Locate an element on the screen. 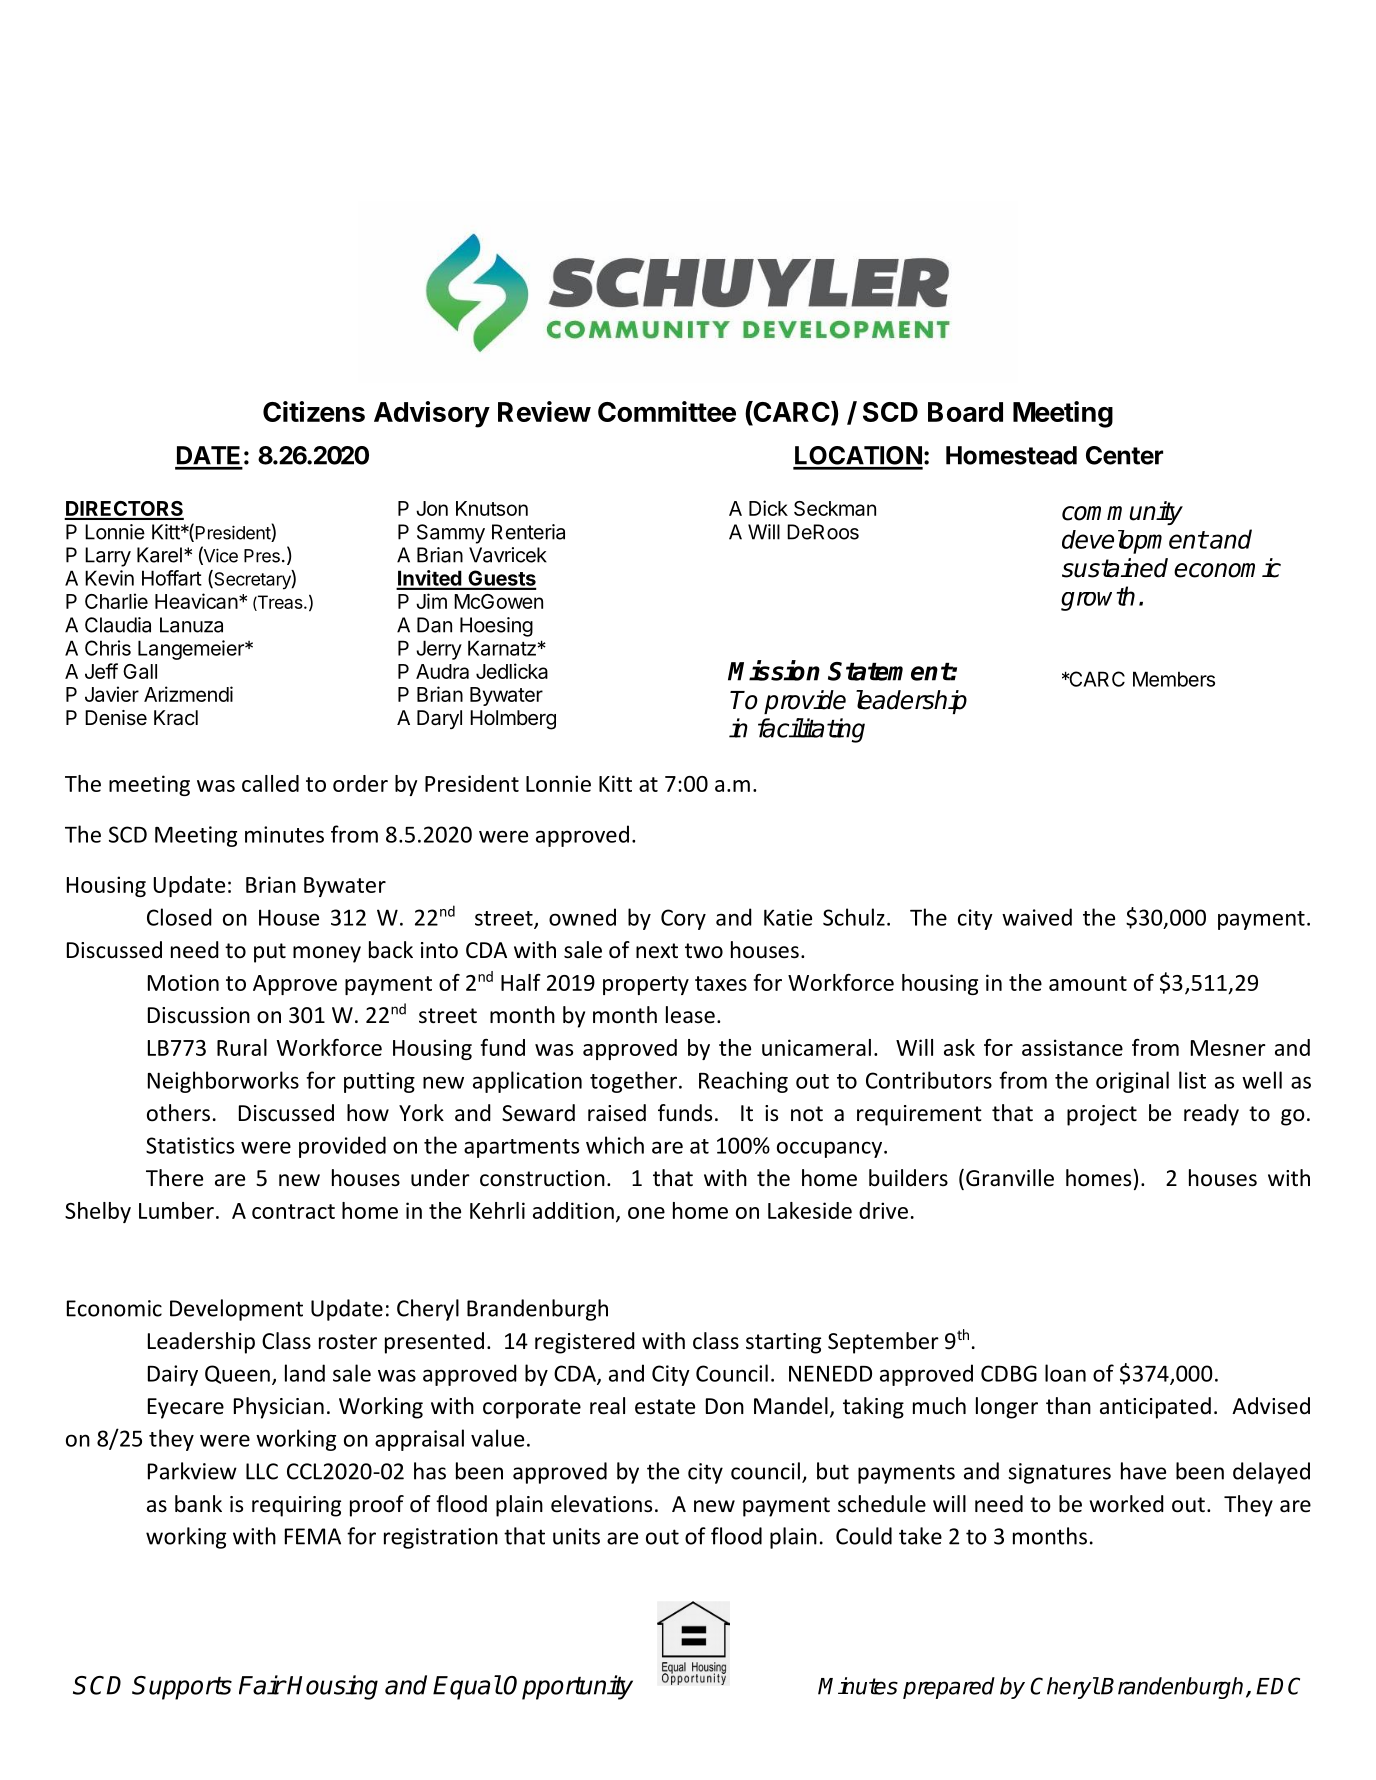 Image resolution: width=1376 pixels, height=1780 pixels. units is located at coordinates (576, 1536).
